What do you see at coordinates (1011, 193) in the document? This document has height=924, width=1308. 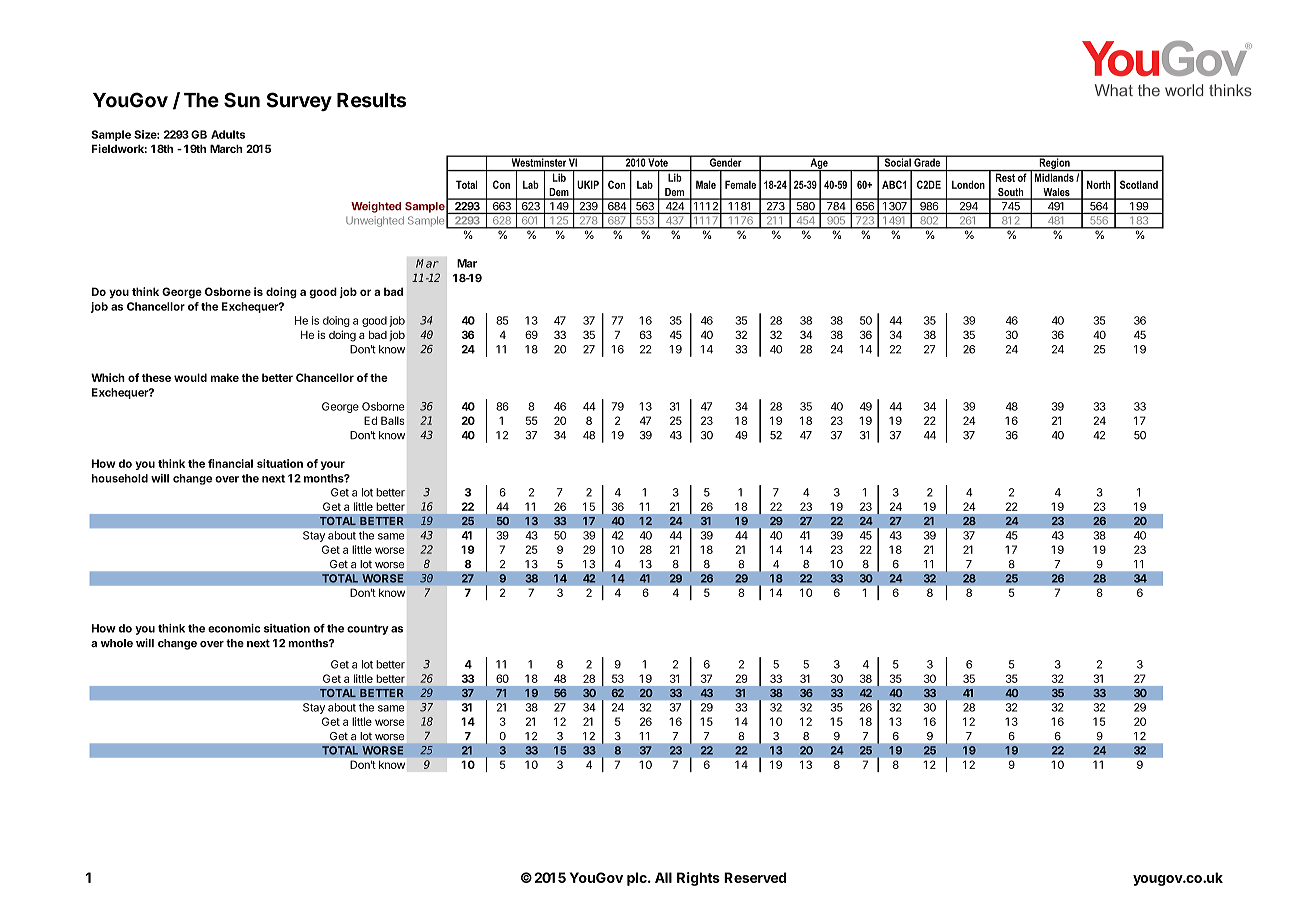 I see `South` at bounding box center [1011, 193].
